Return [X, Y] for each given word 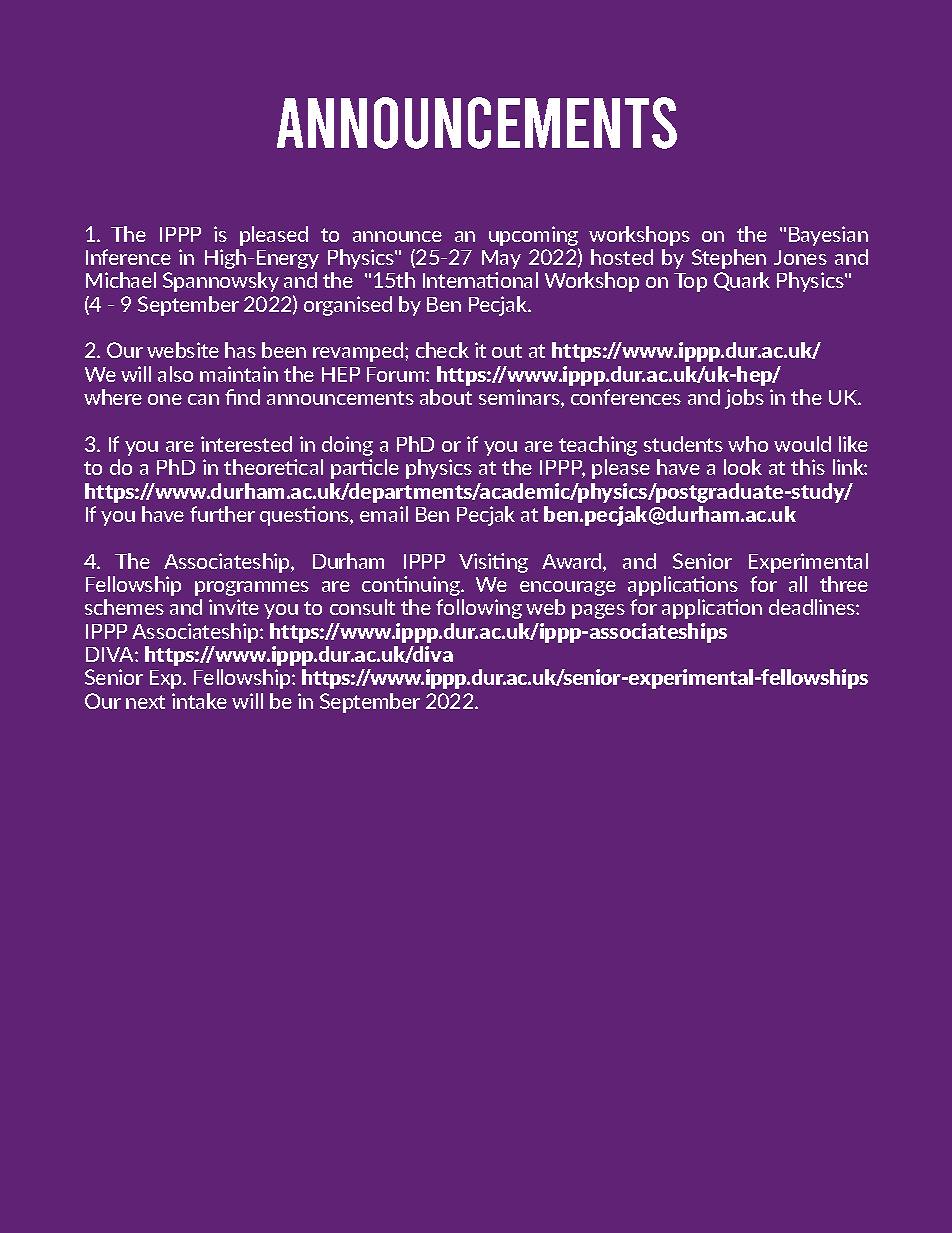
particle [365, 469]
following [479, 609]
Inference [128, 257]
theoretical [273, 467]
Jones [800, 257]
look [743, 467]
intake [199, 701]
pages [598, 611]
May [501, 259]
